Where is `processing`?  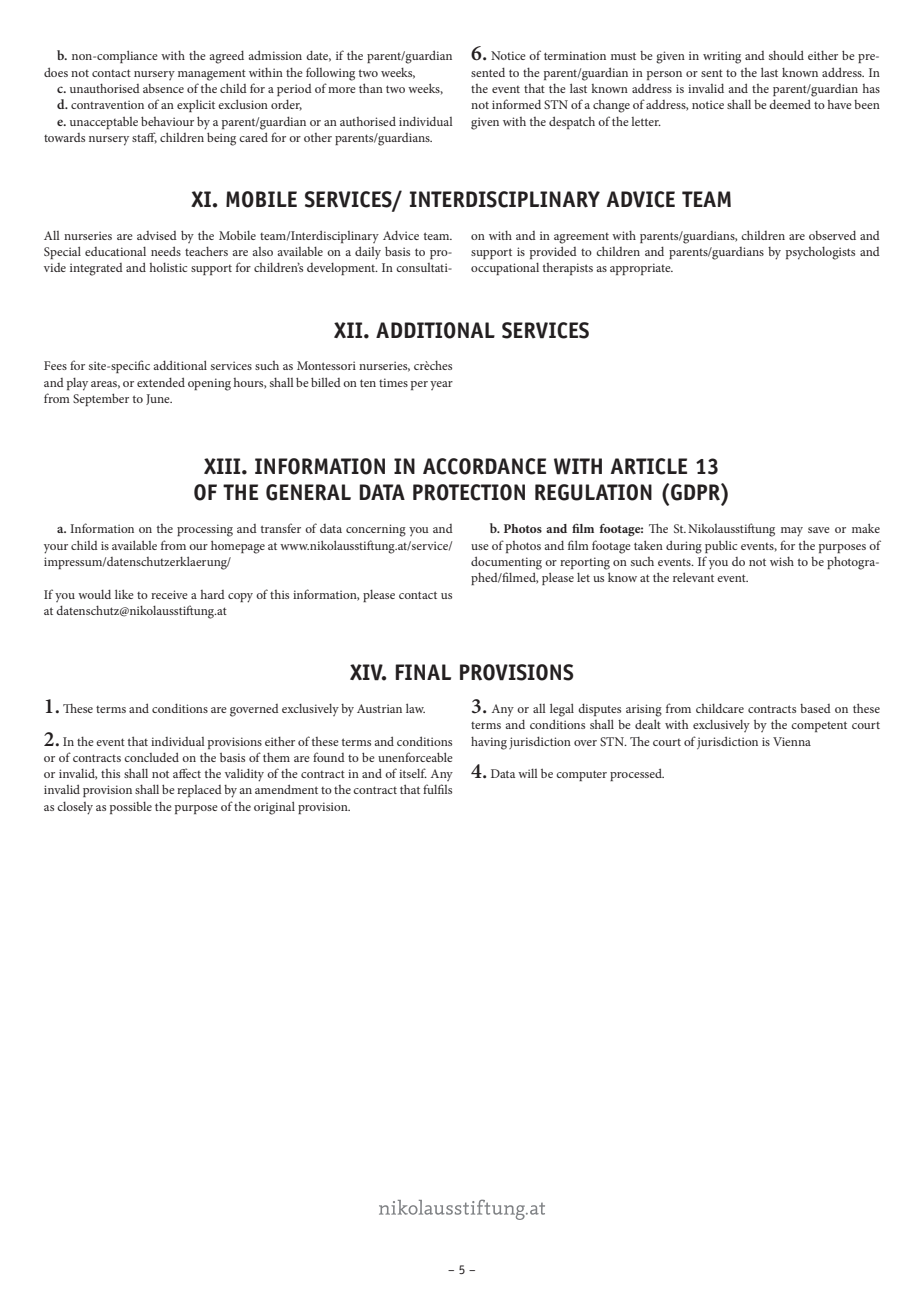
processing is located at coordinates (205, 530).
